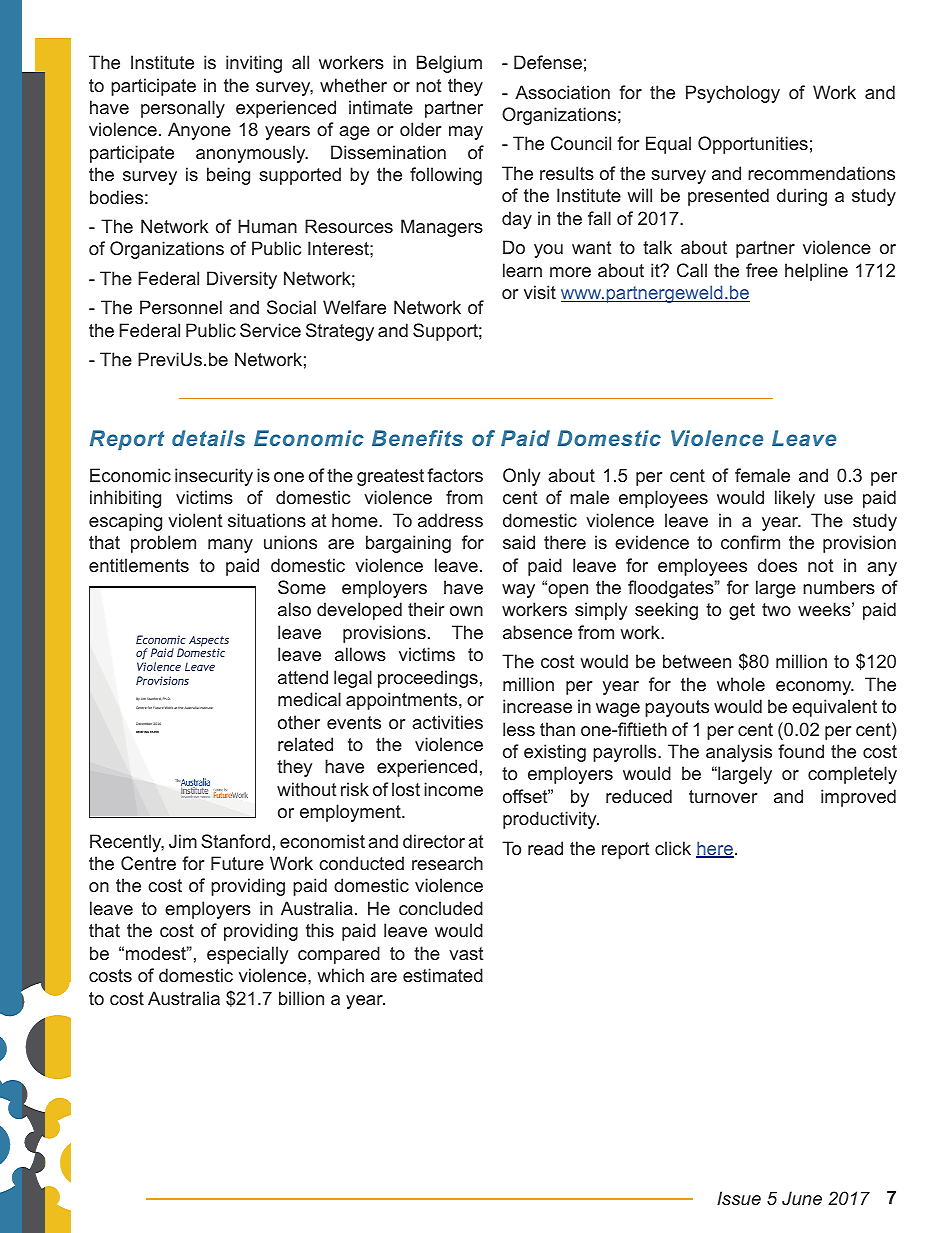 The height and width of the screenshot is (1233, 952). Describe the element at coordinates (306, 789) in the screenshot. I see `without` at that location.
